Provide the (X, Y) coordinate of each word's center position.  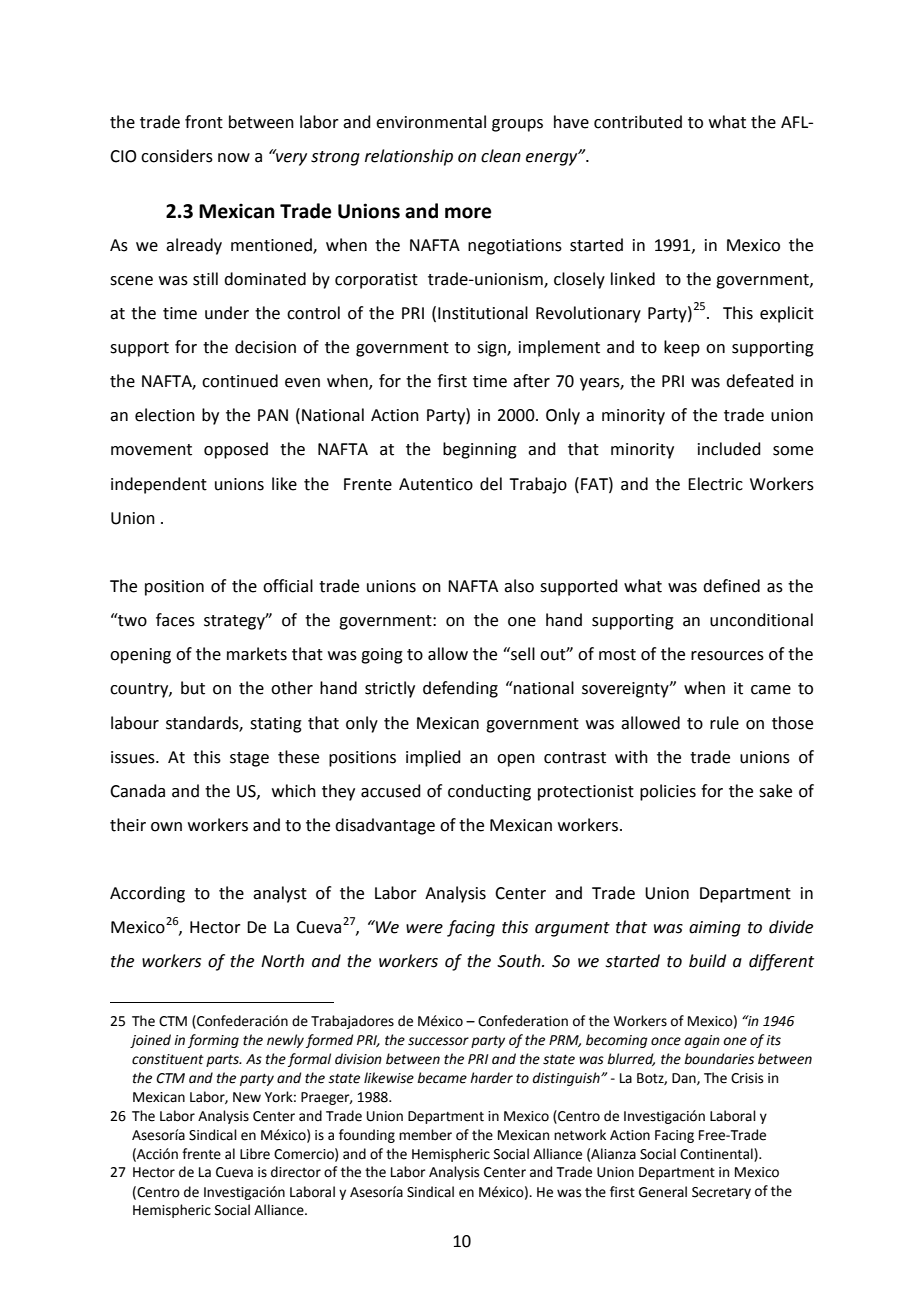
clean (501, 156)
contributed (638, 122)
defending (460, 689)
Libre (255, 1154)
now (234, 158)
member (425, 1135)
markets (257, 654)
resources (727, 656)
